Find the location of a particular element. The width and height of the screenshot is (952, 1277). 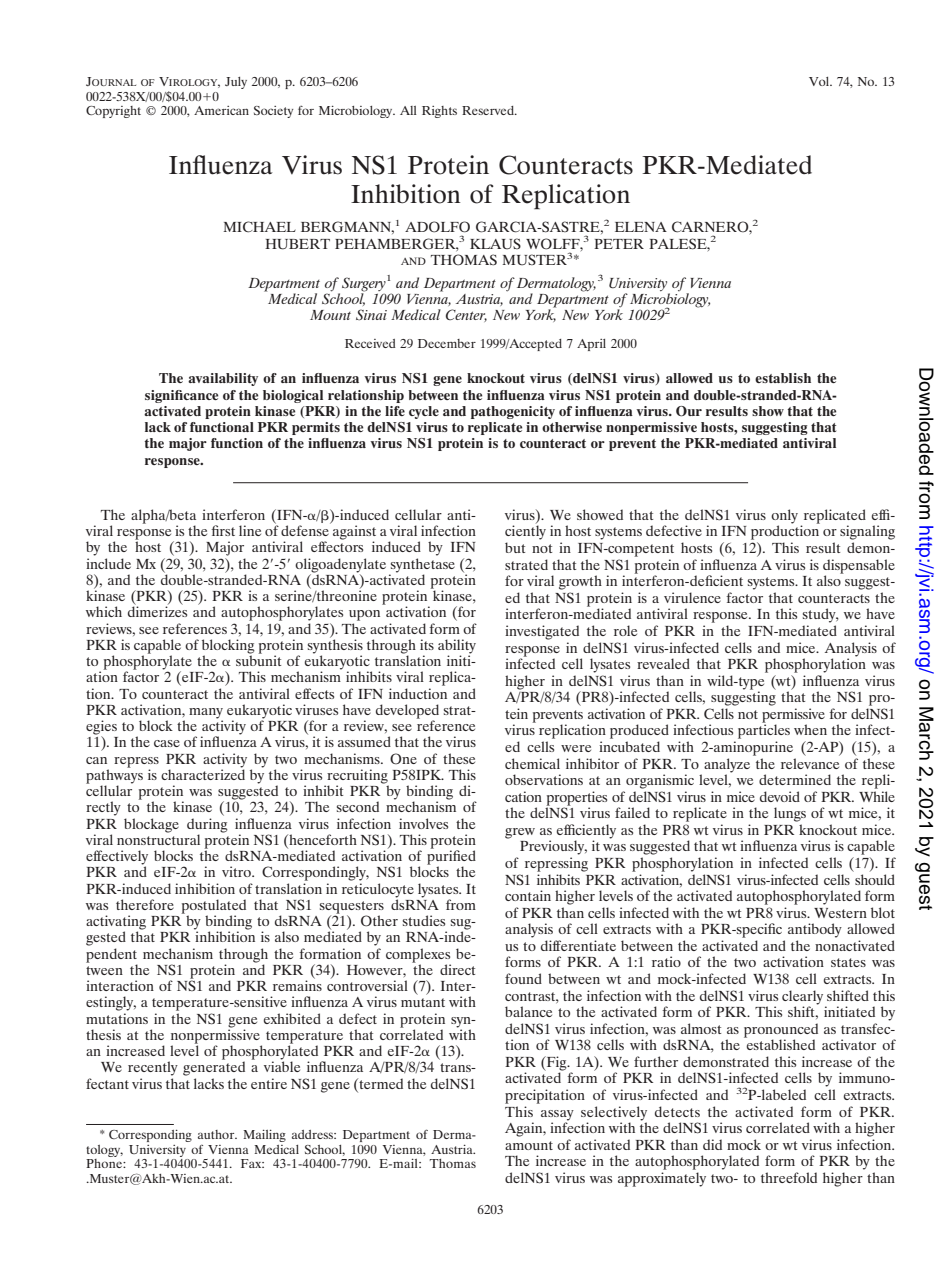

assay is located at coordinates (557, 1115).
